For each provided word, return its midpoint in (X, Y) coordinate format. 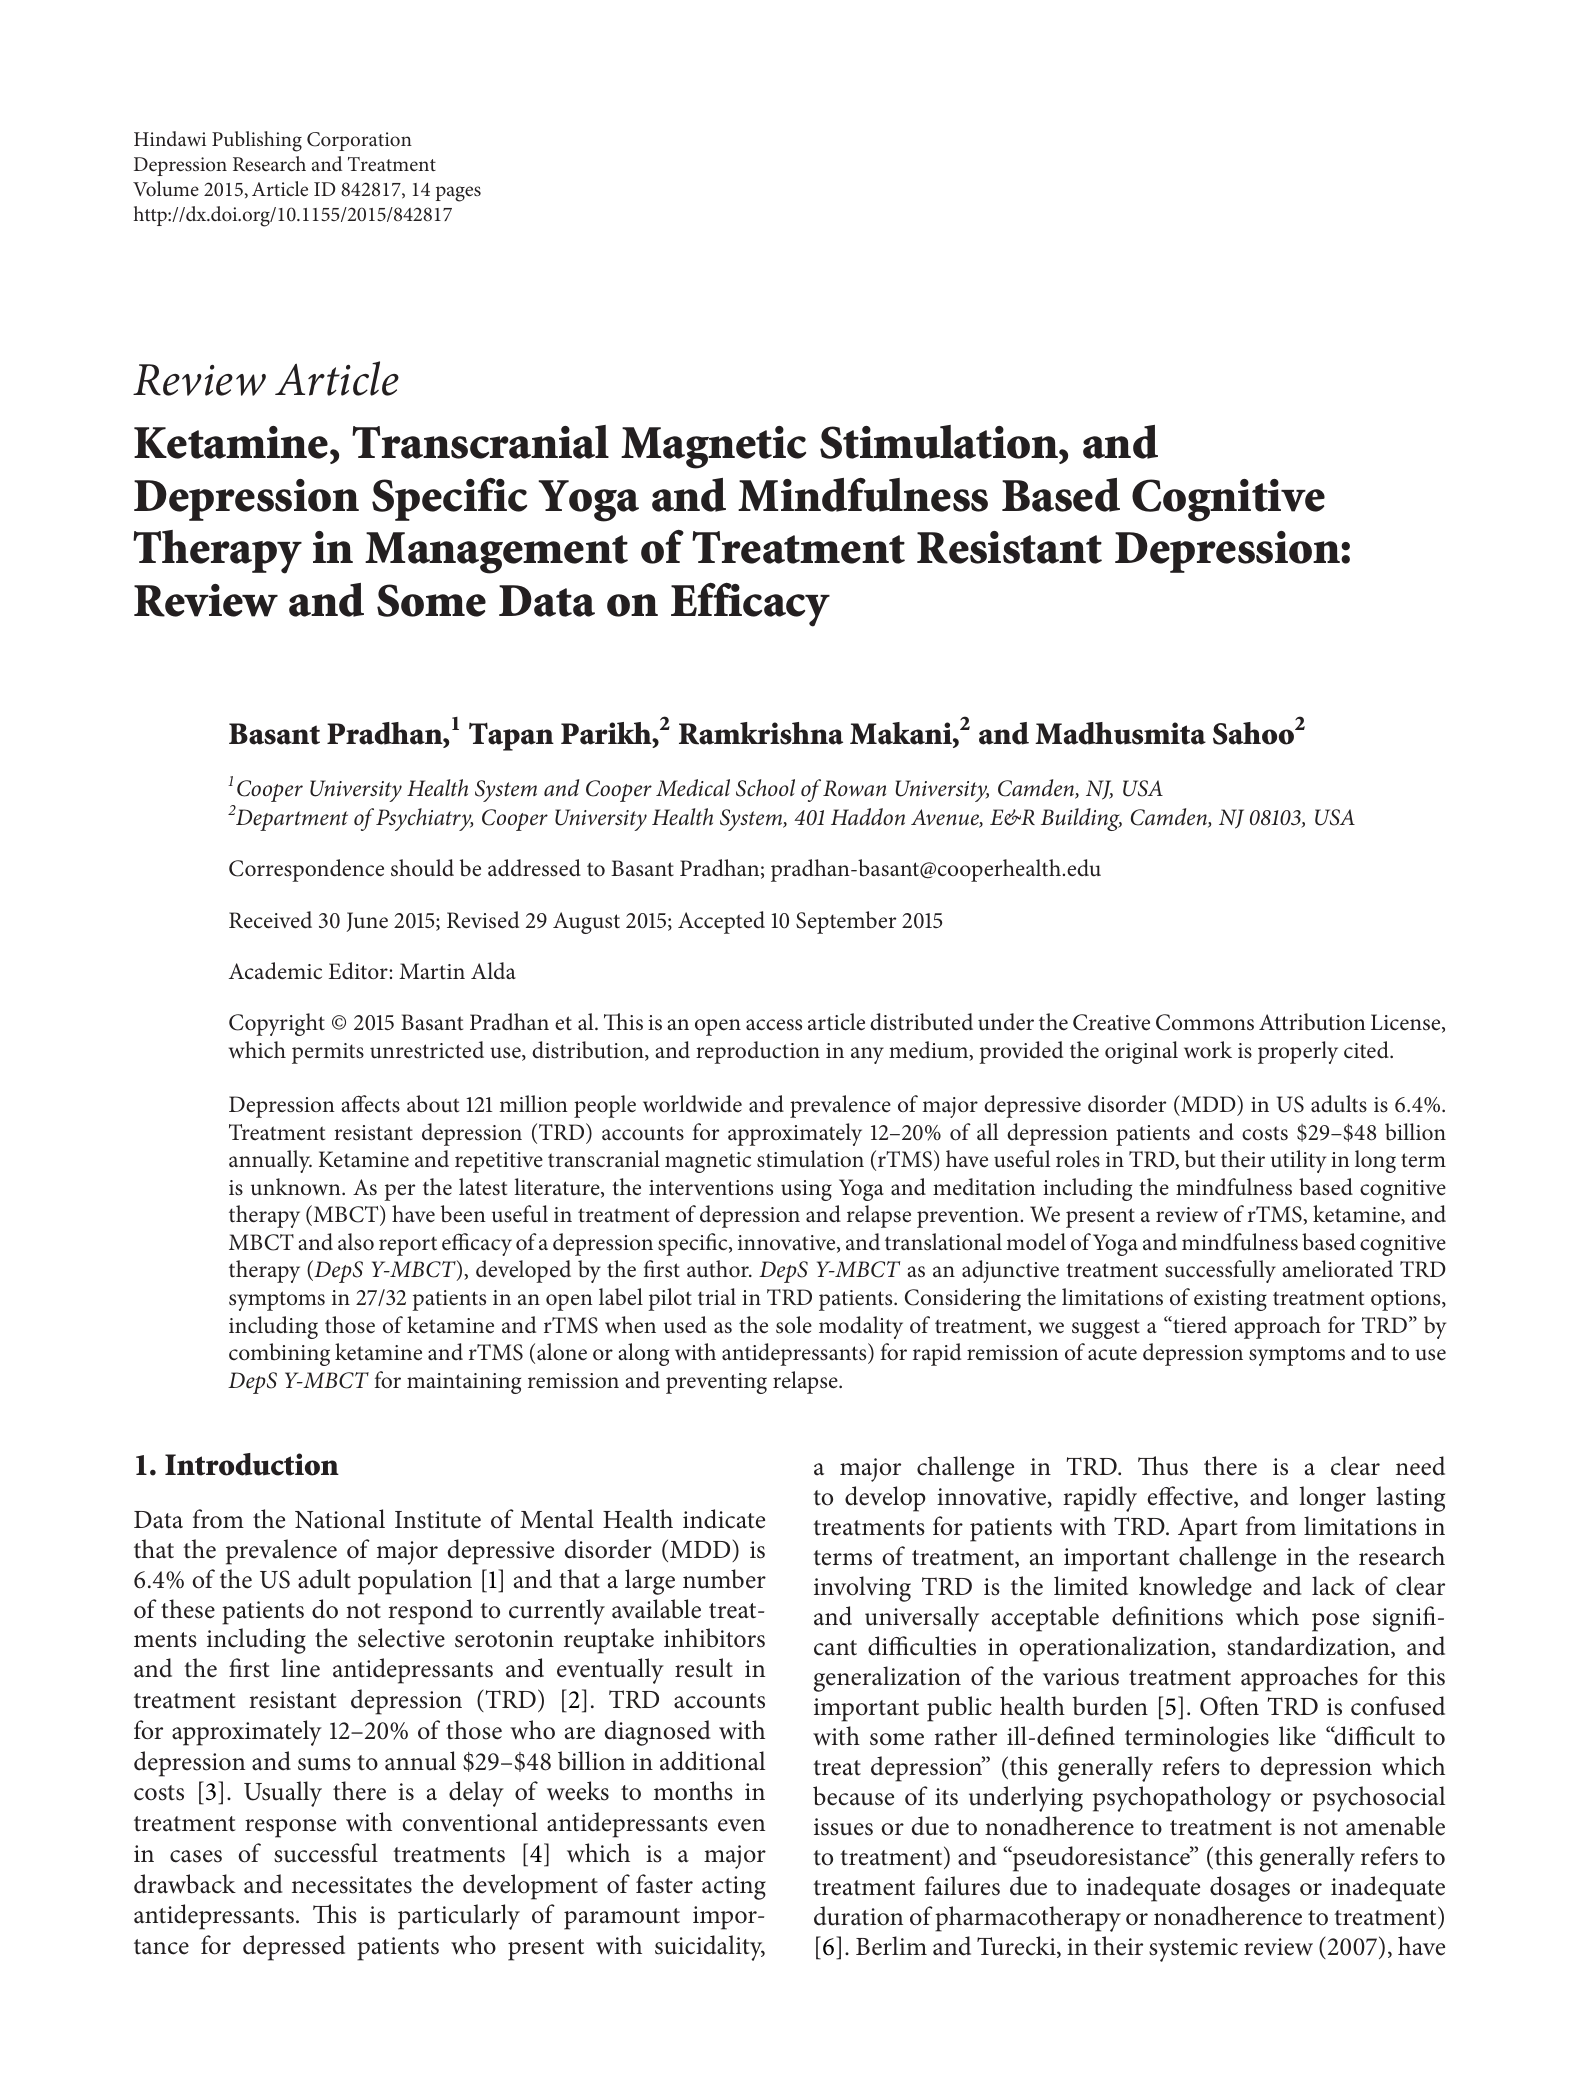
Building (1081, 819)
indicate (724, 1519)
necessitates (352, 1885)
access (774, 1025)
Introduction (252, 1464)
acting (734, 1888)
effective (1191, 1497)
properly (1298, 1052)
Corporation (359, 141)
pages (458, 194)
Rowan (854, 788)
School (765, 788)
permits (328, 1053)
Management (496, 553)
